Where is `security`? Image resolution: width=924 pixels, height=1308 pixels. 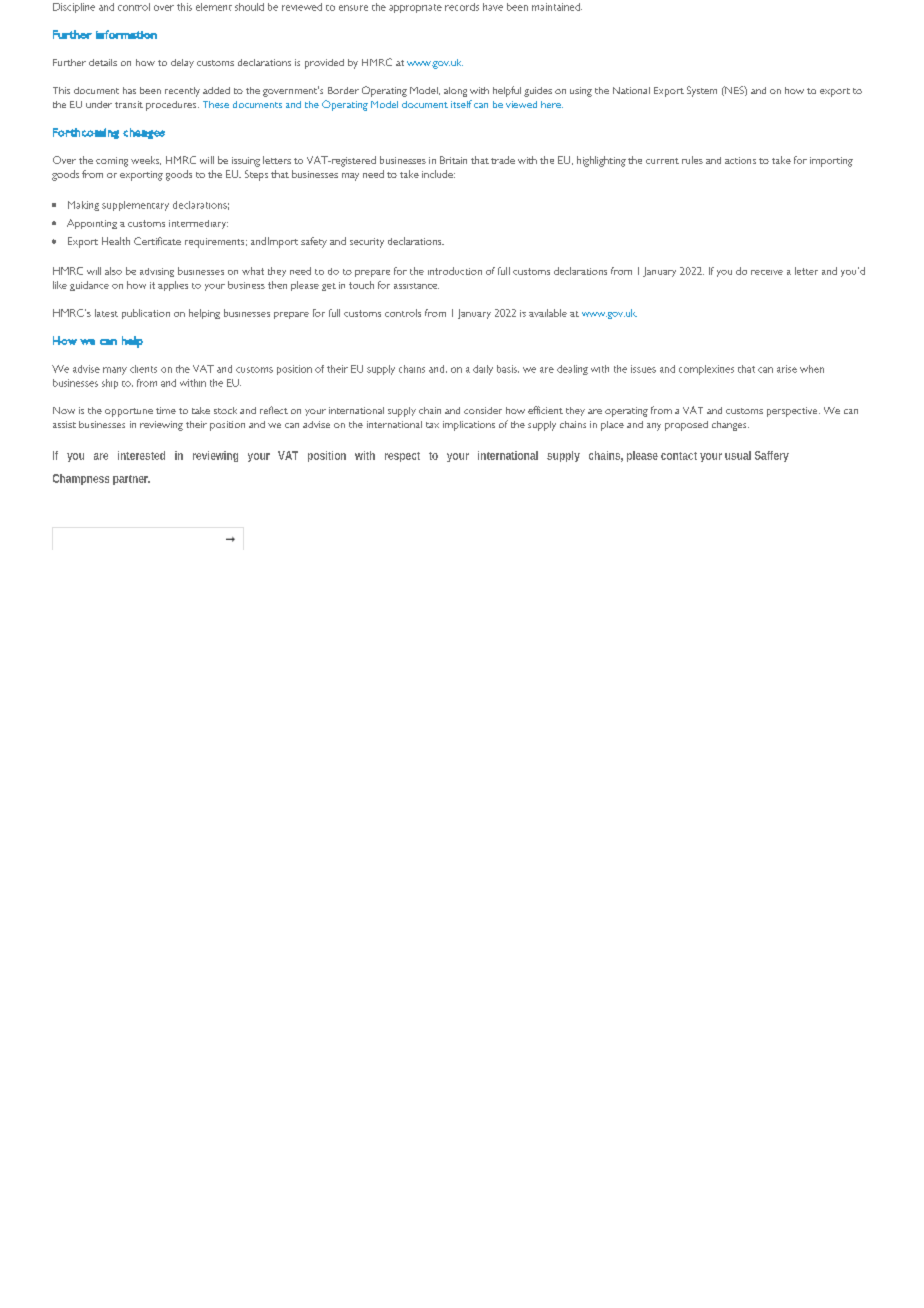 security is located at coordinates (367, 243).
